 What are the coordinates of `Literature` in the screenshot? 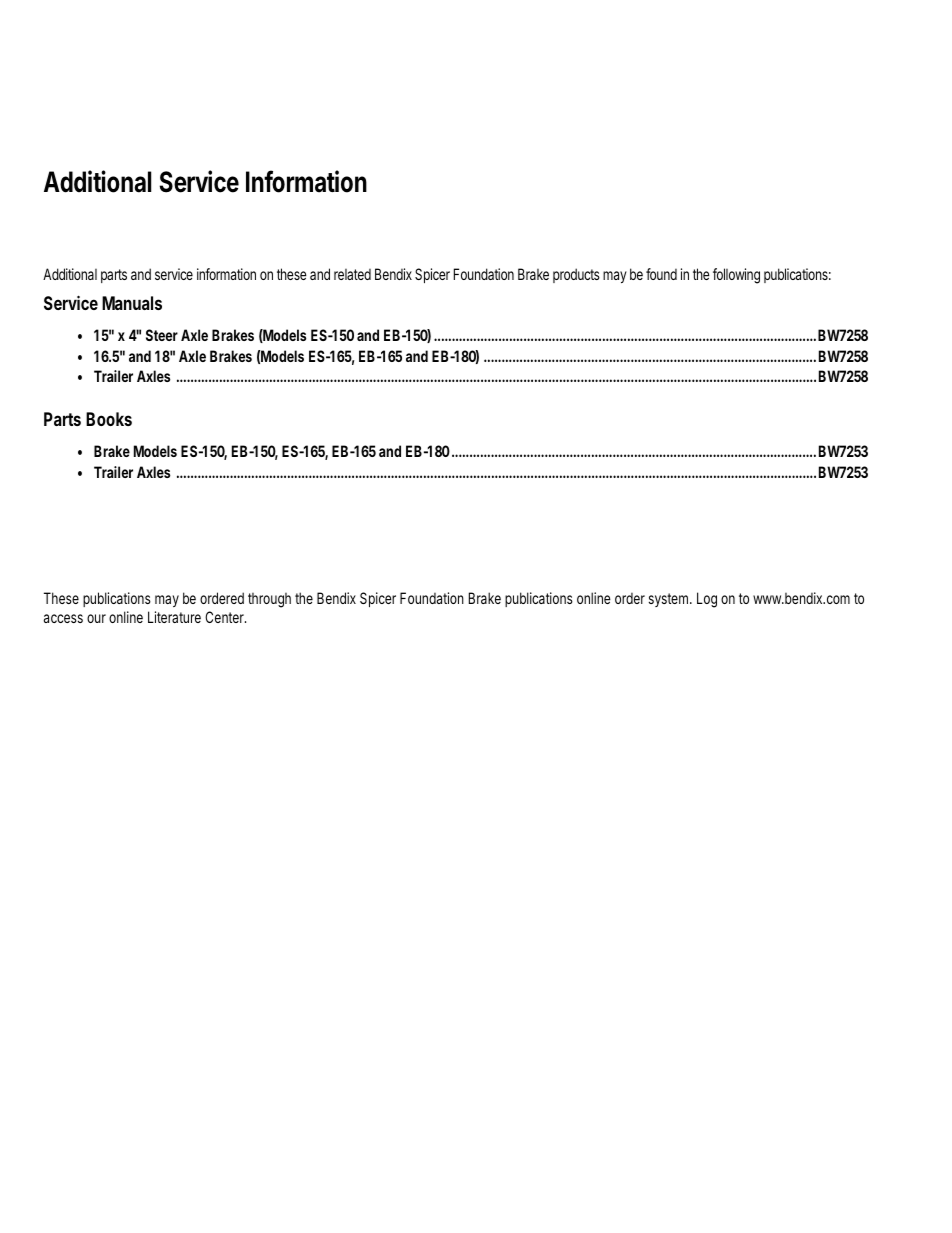 It's located at (174, 617).
